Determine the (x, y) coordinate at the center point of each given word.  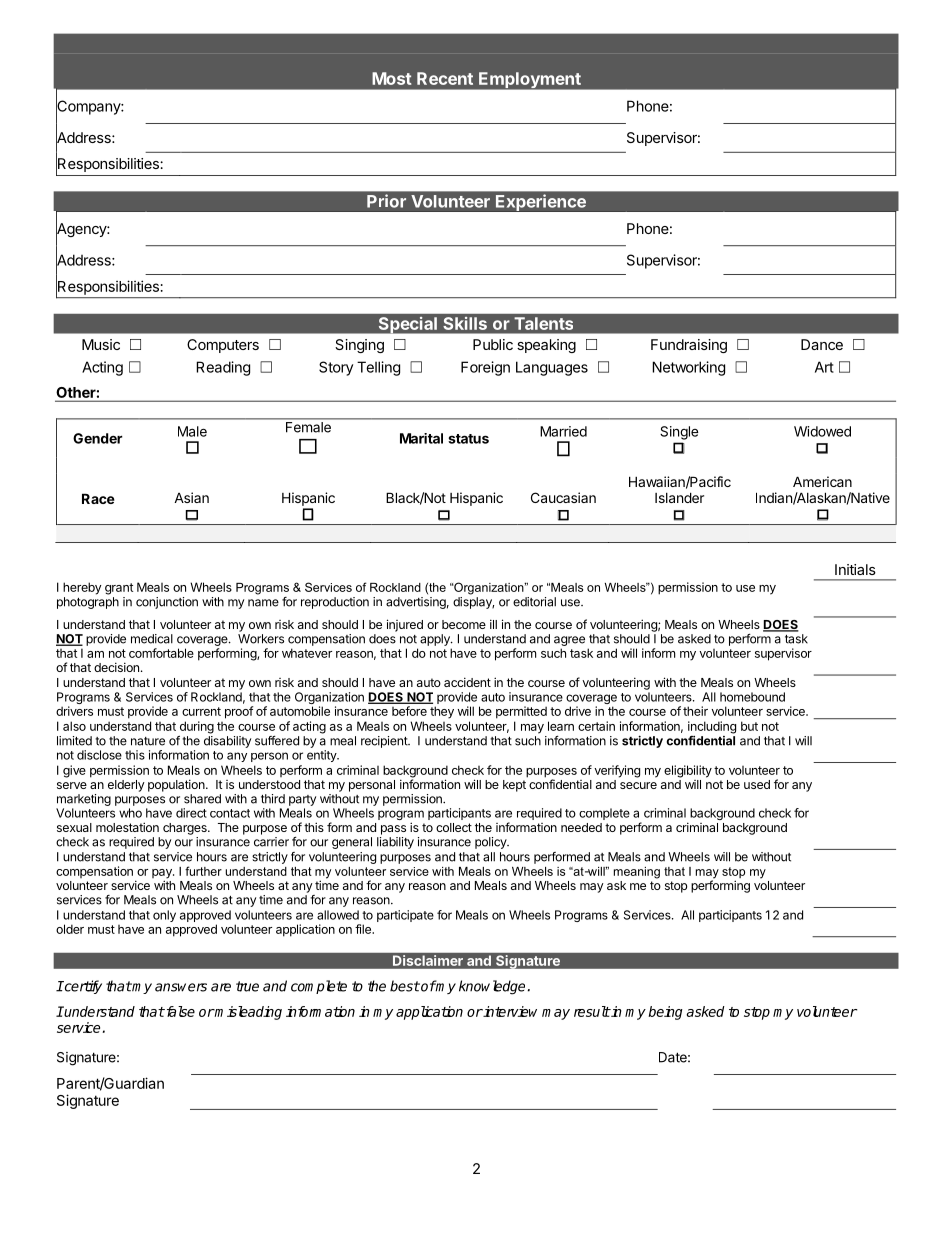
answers (181, 987)
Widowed (822, 431)
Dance (822, 344)
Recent (445, 78)
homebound (752, 697)
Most (391, 78)
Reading (223, 368)
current (201, 711)
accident (467, 682)
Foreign (485, 368)
